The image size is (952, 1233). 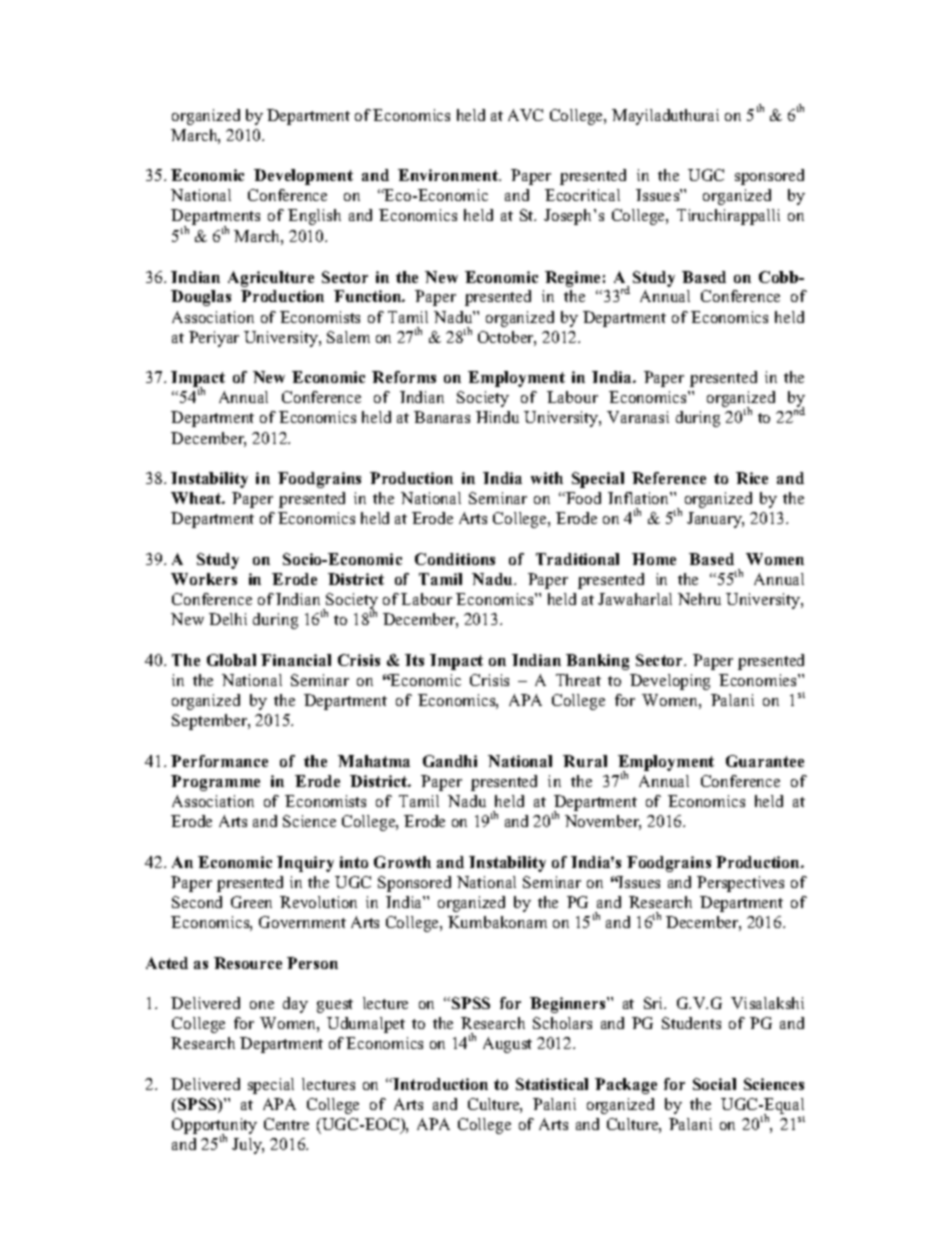 I want to click on Environment, so click(x=449, y=175).
